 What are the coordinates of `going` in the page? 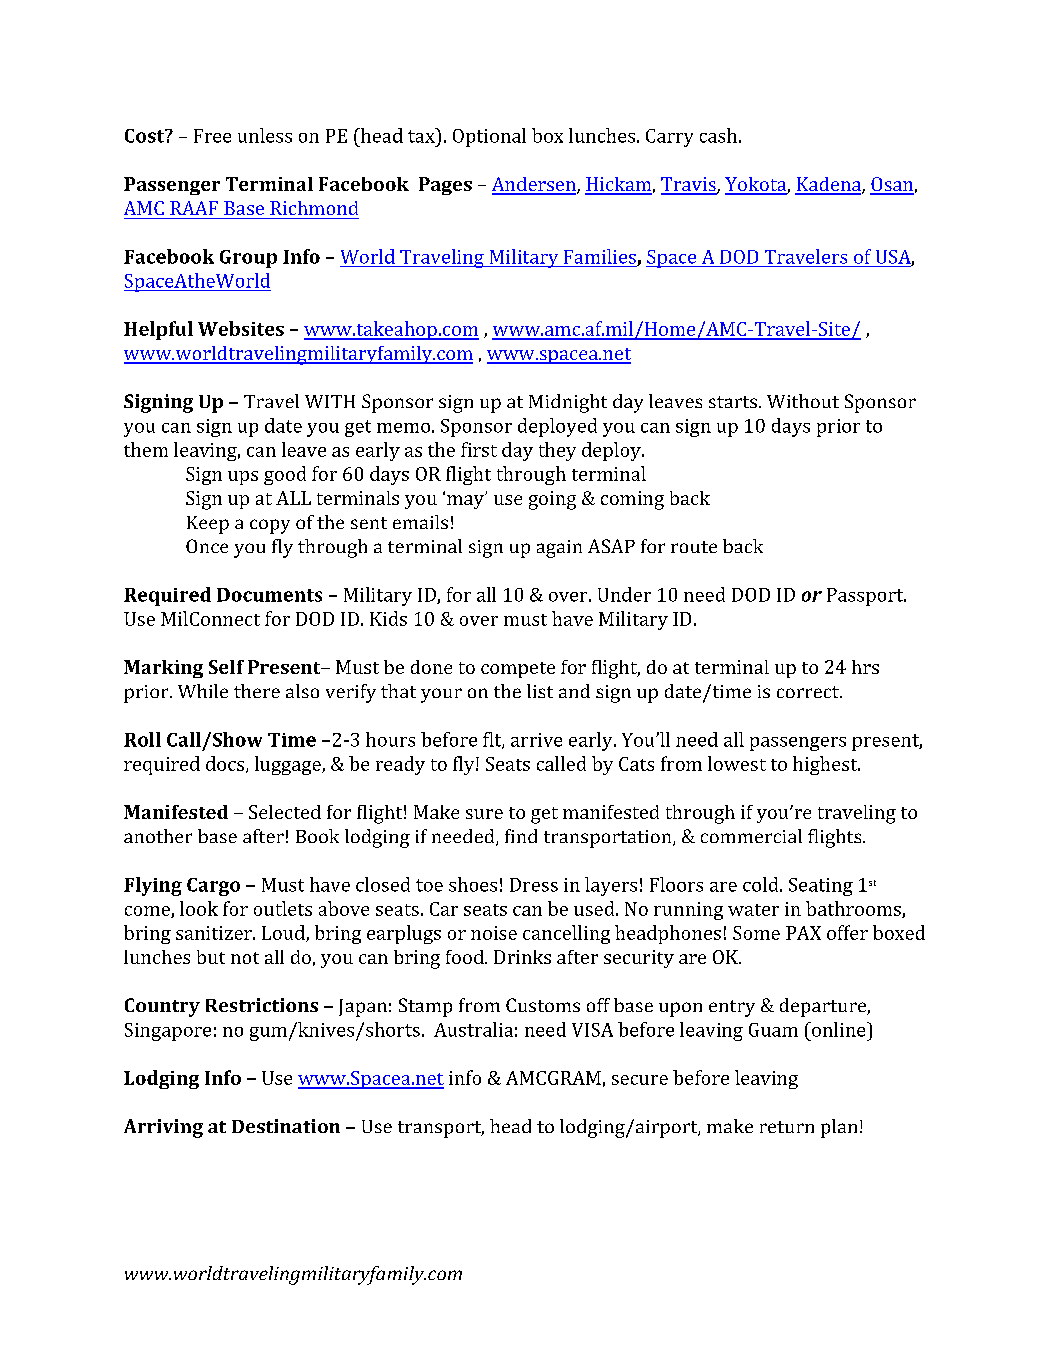 It's located at (552, 500).
